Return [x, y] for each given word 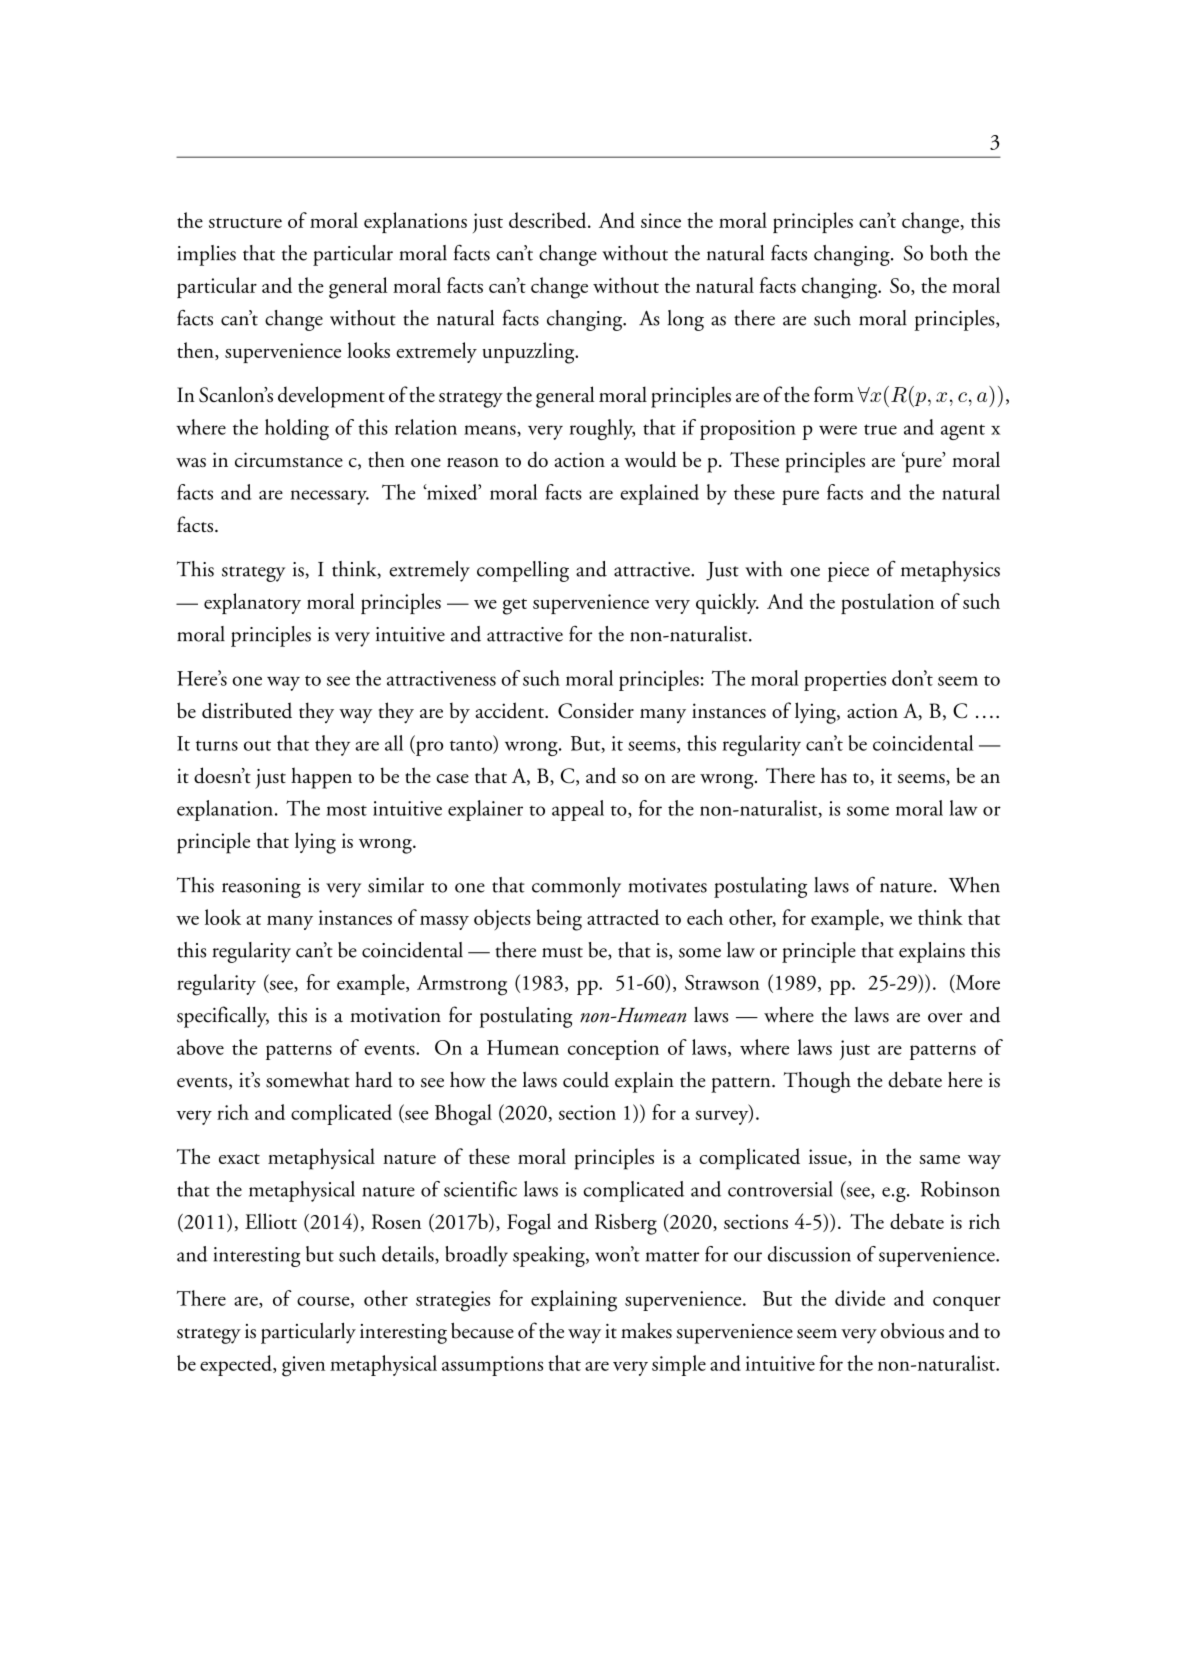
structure [245, 223]
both [949, 253]
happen [321, 778]
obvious [912, 1330]
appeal [578, 810]
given [303, 1366]
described [549, 220]
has [834, 775]
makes [646, 1330]
